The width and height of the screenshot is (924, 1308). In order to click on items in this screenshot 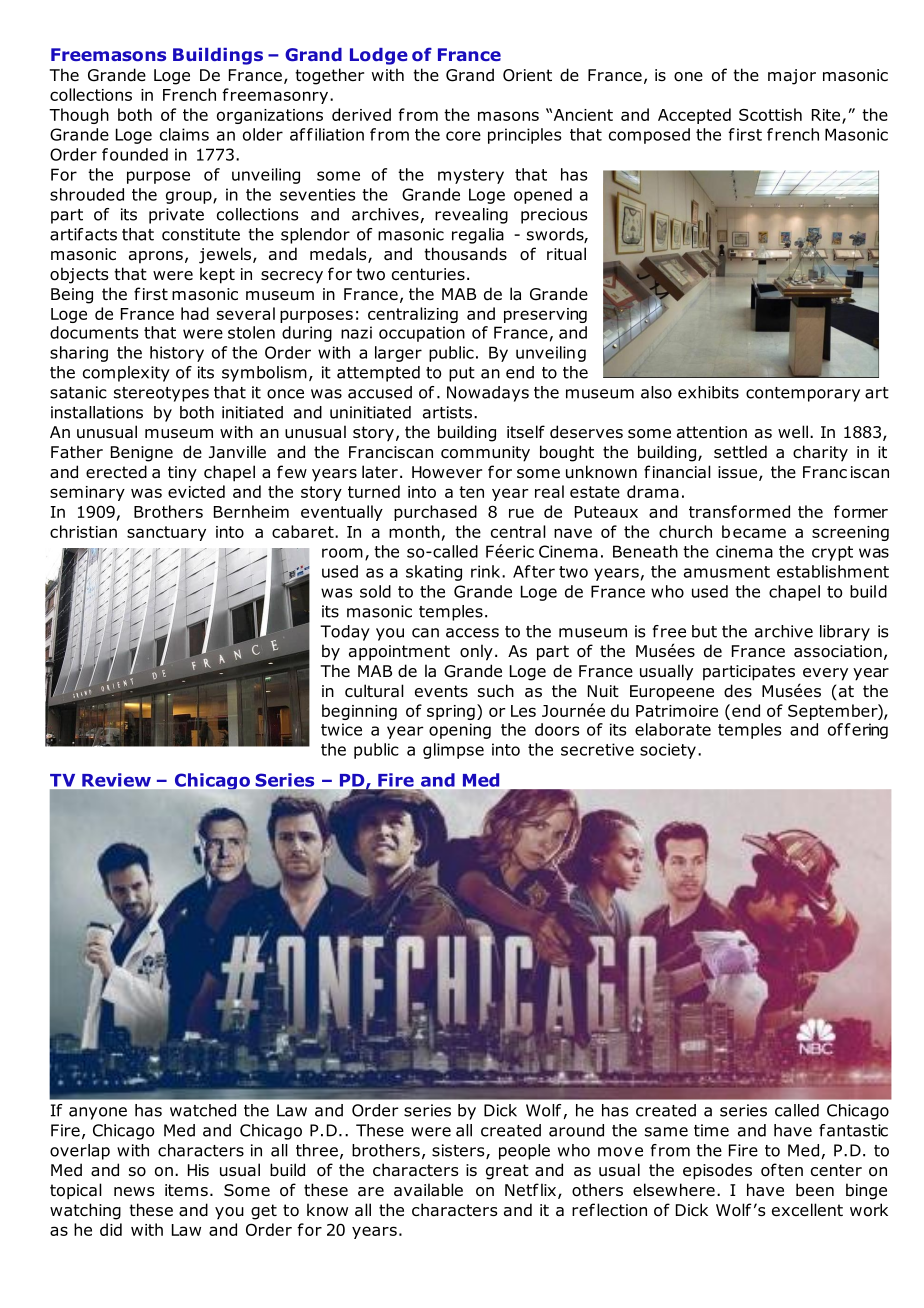, I will do `click(186, 1190)`.
